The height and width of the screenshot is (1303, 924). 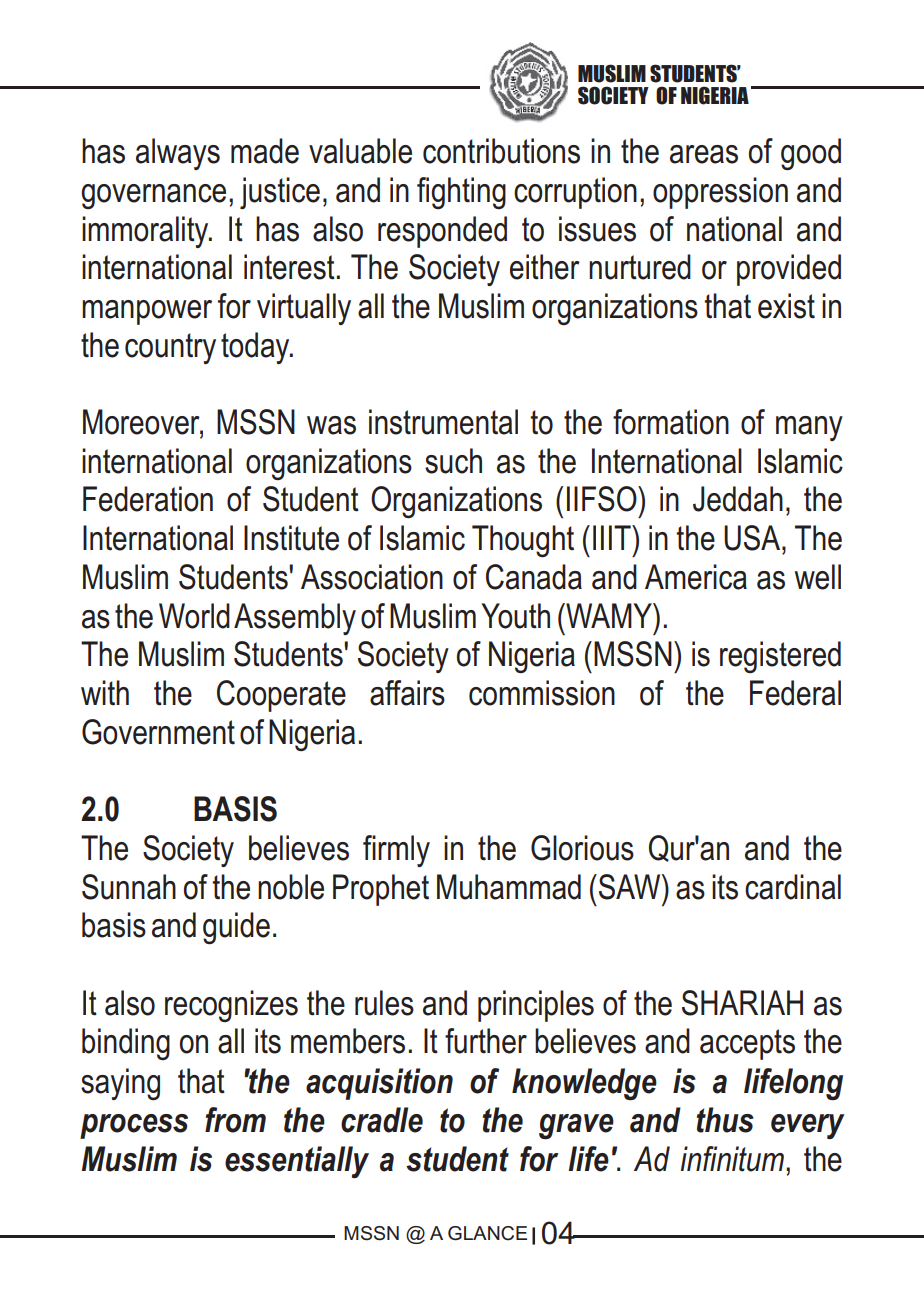 What do you see at coordinates (793, 887) in the screenshot?
I see `cardinal` at bounding box center [793, 887].
